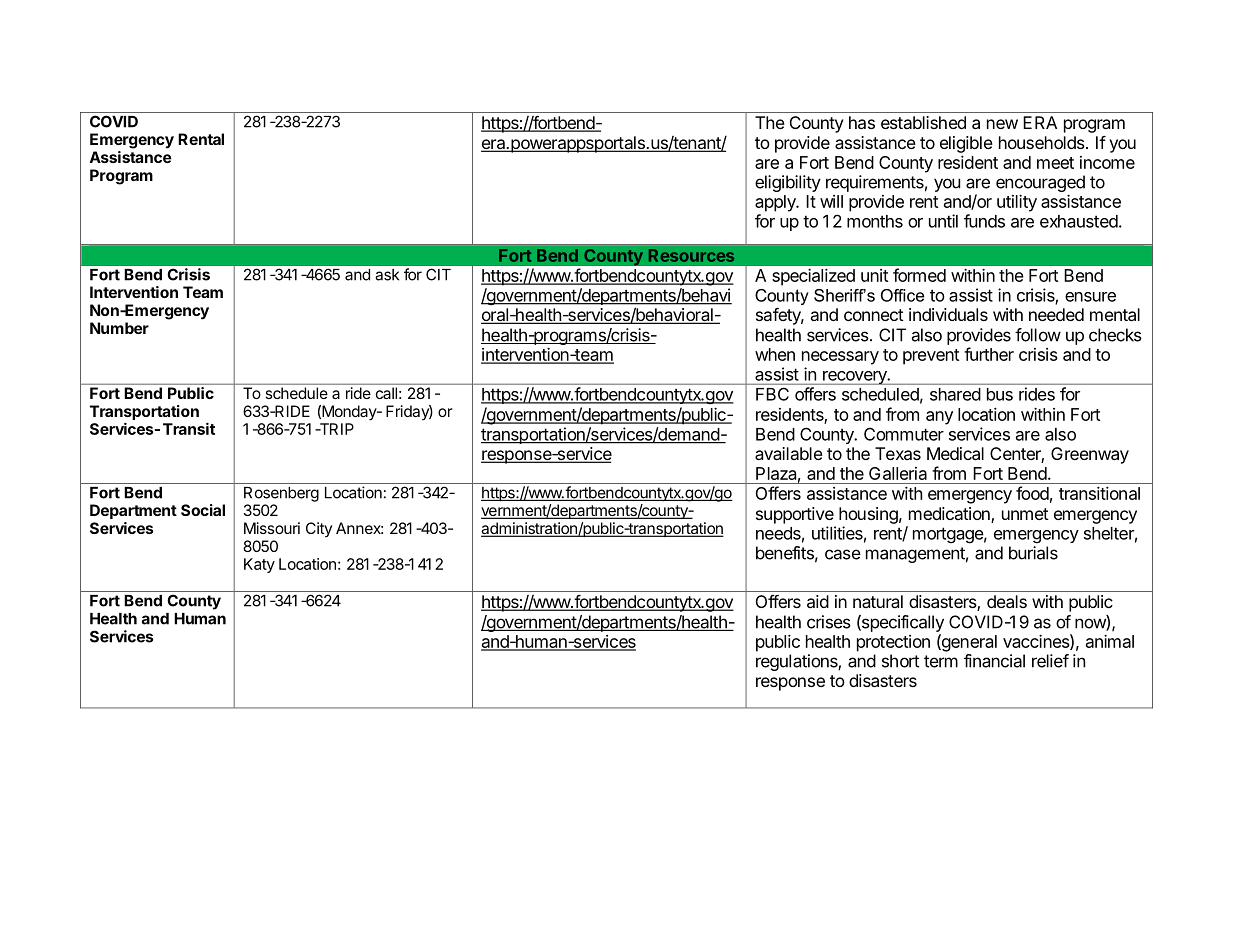  What do you see at coordinates (259, 565) in the screenshot?
I see `Katy` at bounding box center [259, 565].
